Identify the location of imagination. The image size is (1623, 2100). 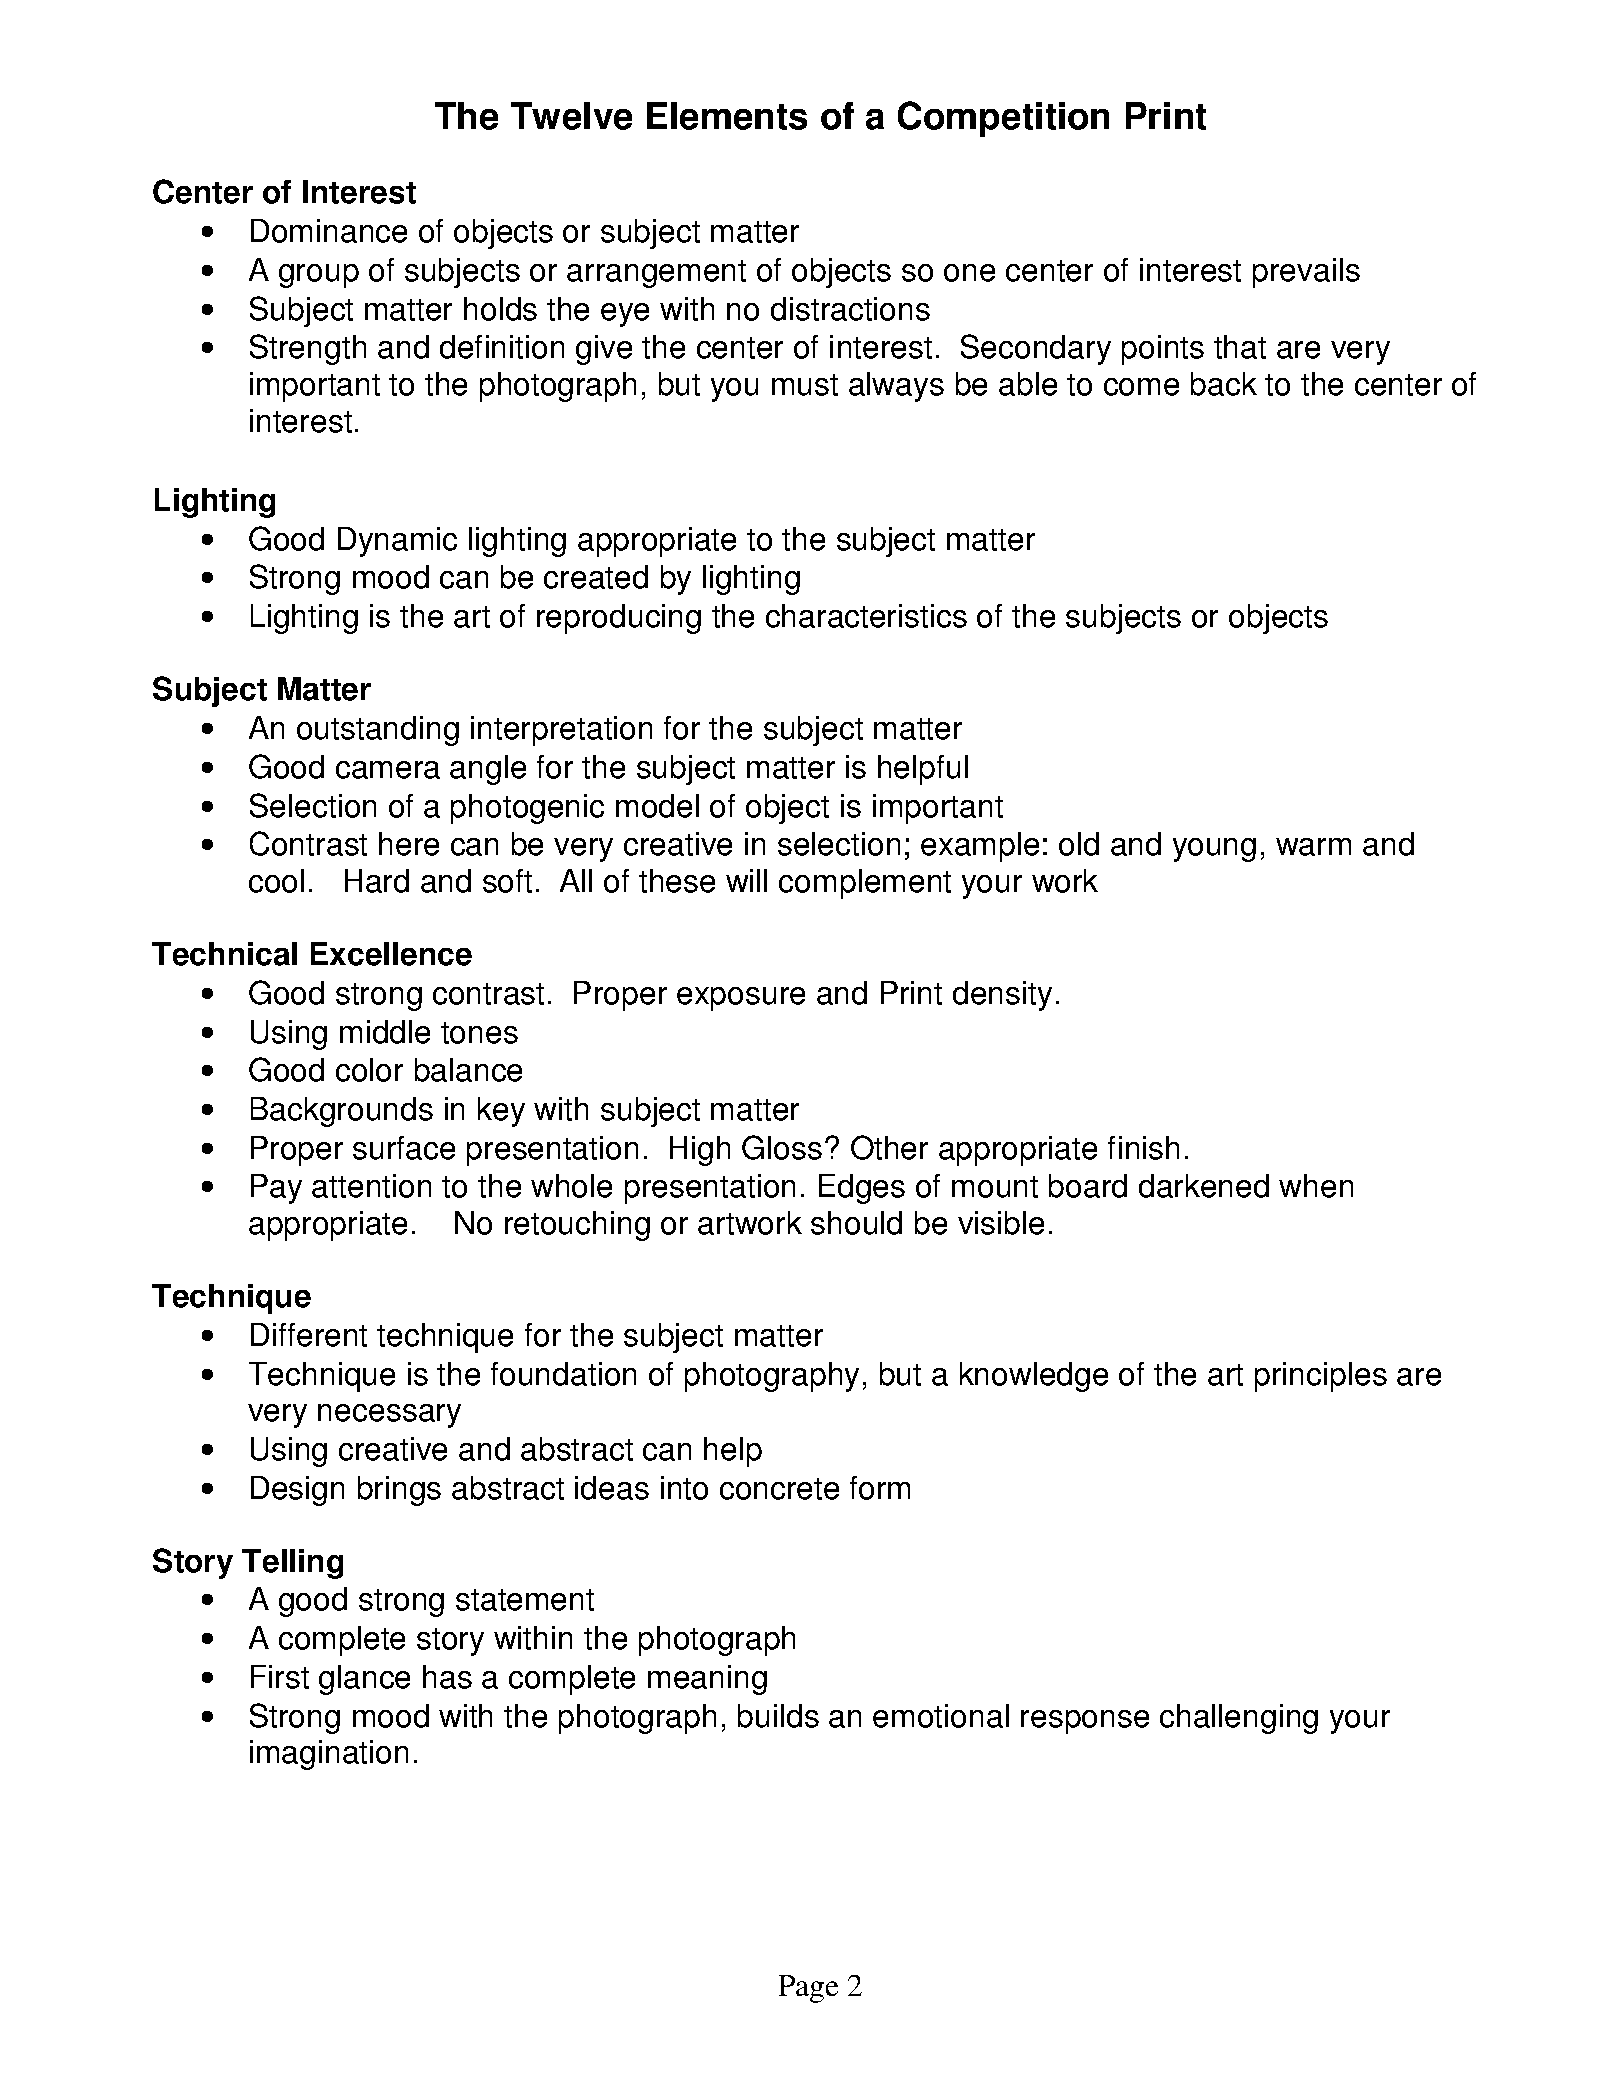
(329, 1755).
